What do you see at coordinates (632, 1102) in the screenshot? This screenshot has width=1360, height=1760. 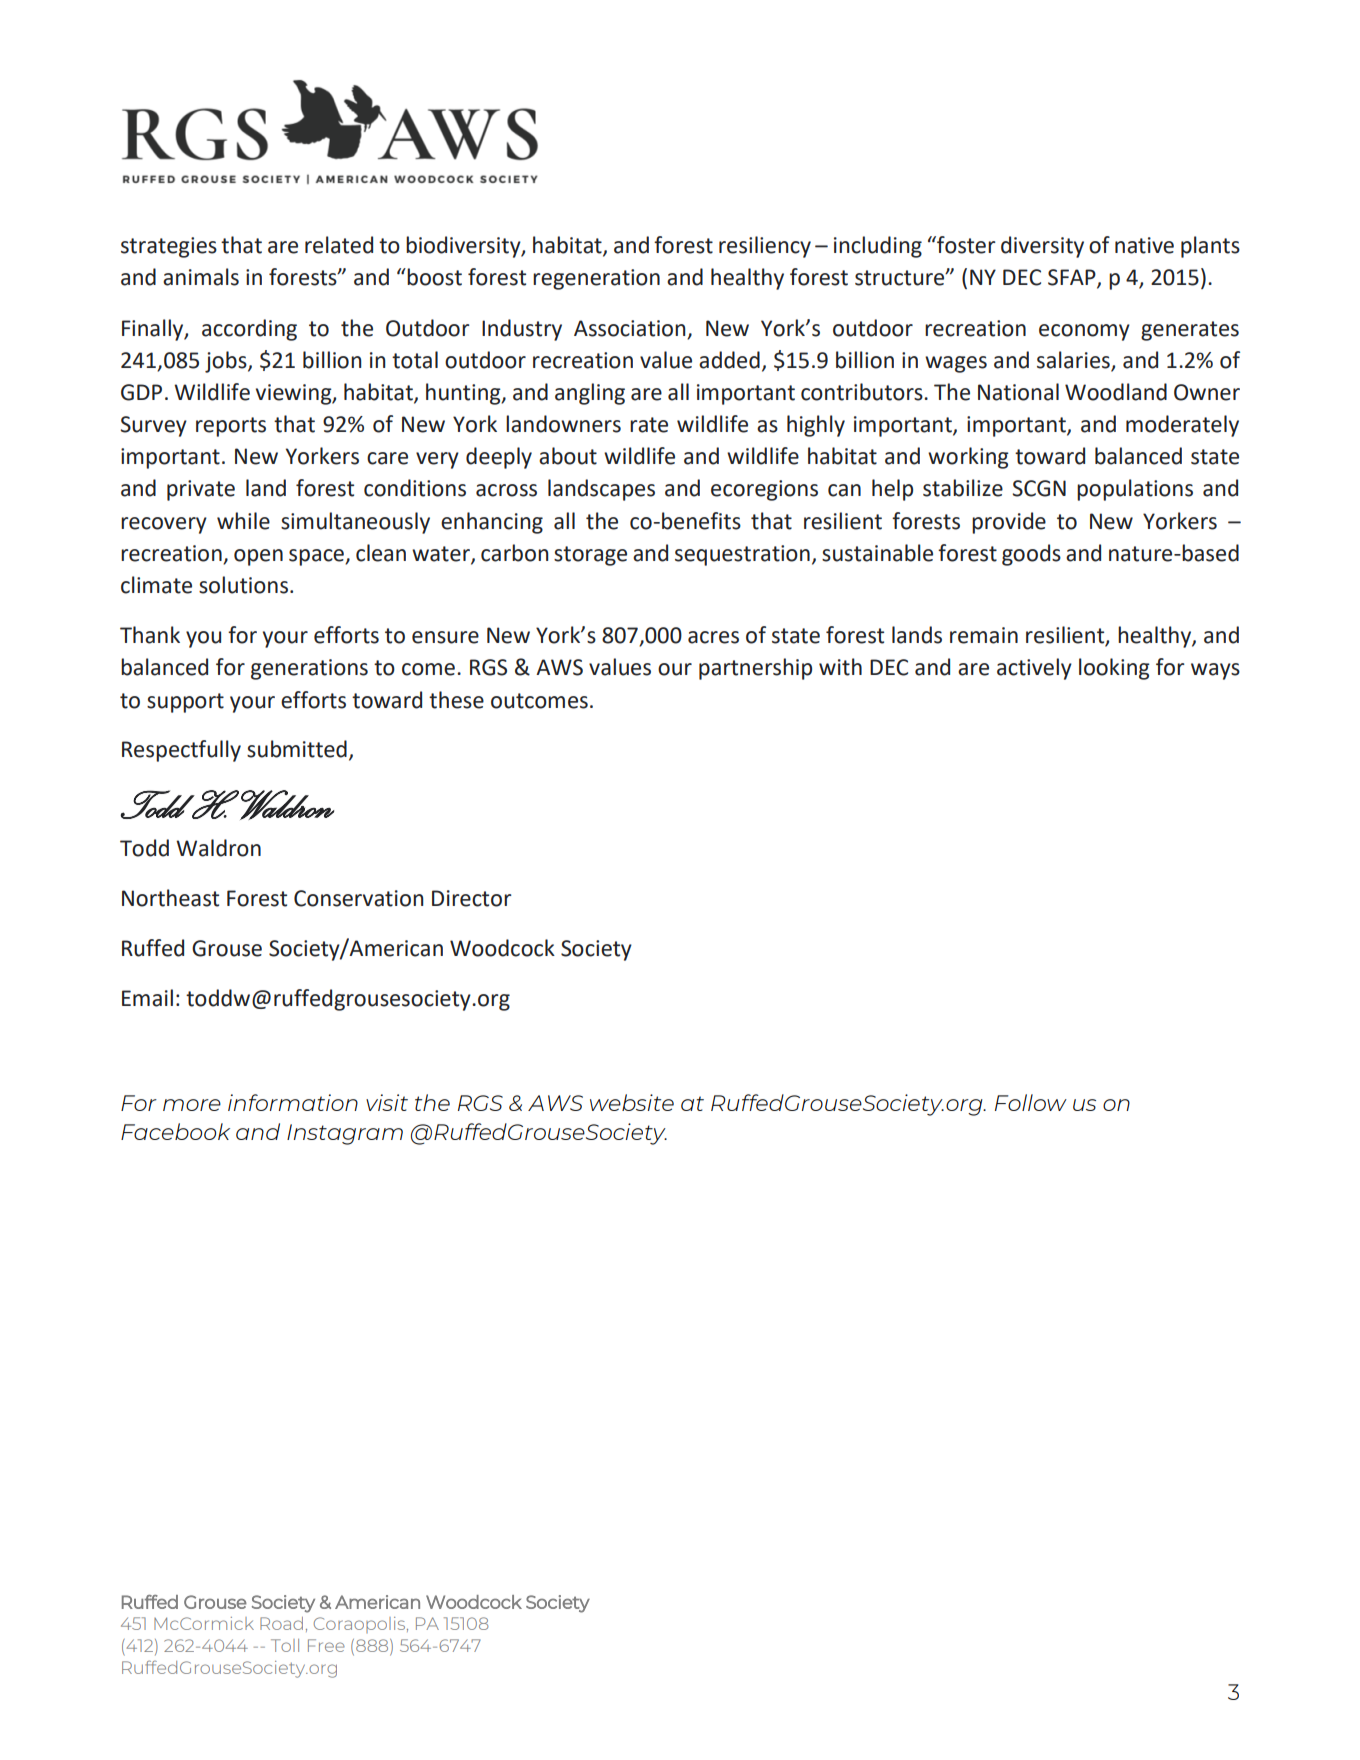 I see `website` at bounding box center [632, 1102].
